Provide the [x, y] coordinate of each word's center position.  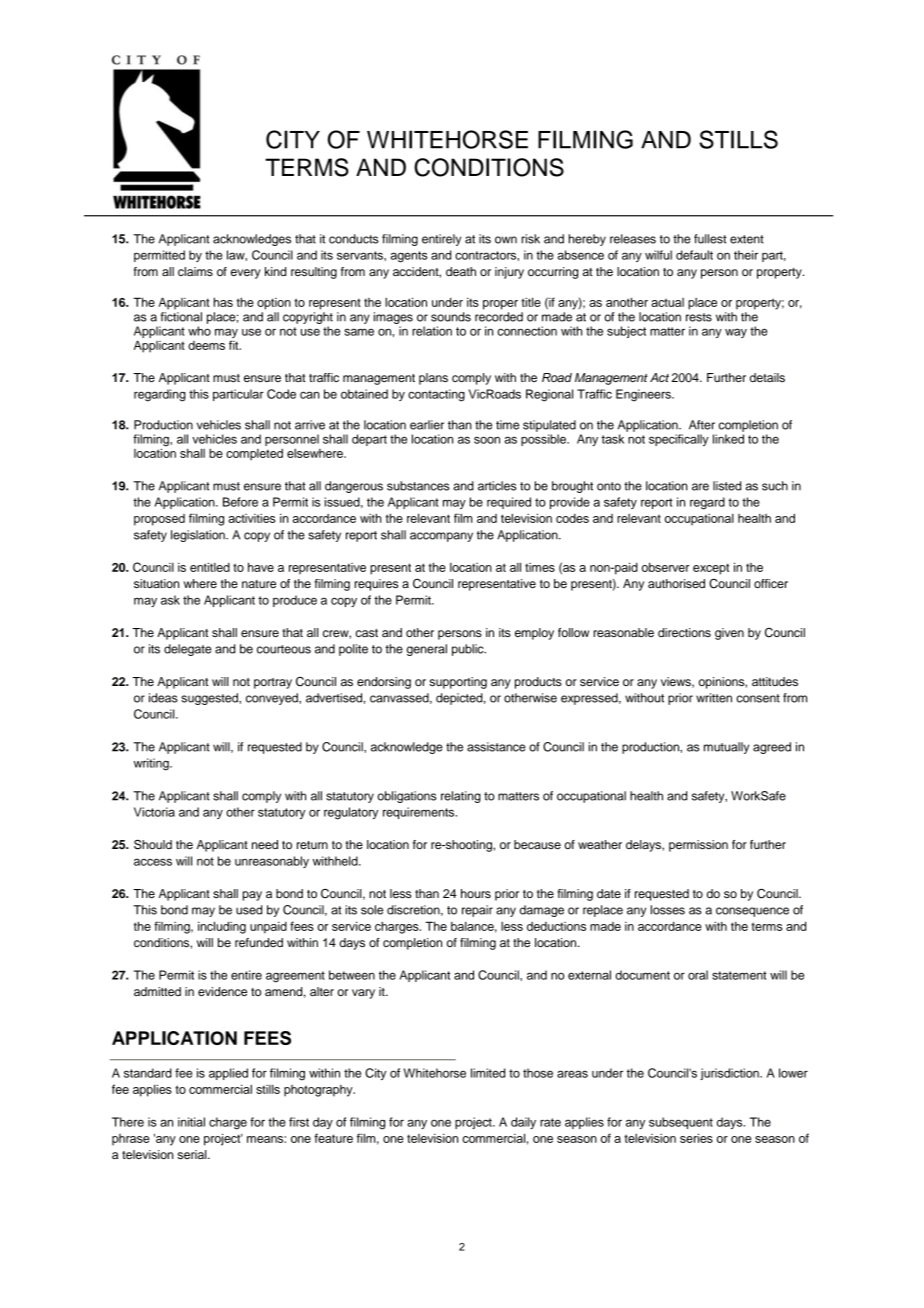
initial [191, 1122]
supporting [458, 683]
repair [477, 911]
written [714, 698]
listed [727, 486]
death [461, 271]
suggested [210, 699]
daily [523, 1123]
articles [497, 486]
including [222, 927]
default [694, 255]
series [696, 1138]
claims [195, 271]
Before [240, 502]
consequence [752, 912]
